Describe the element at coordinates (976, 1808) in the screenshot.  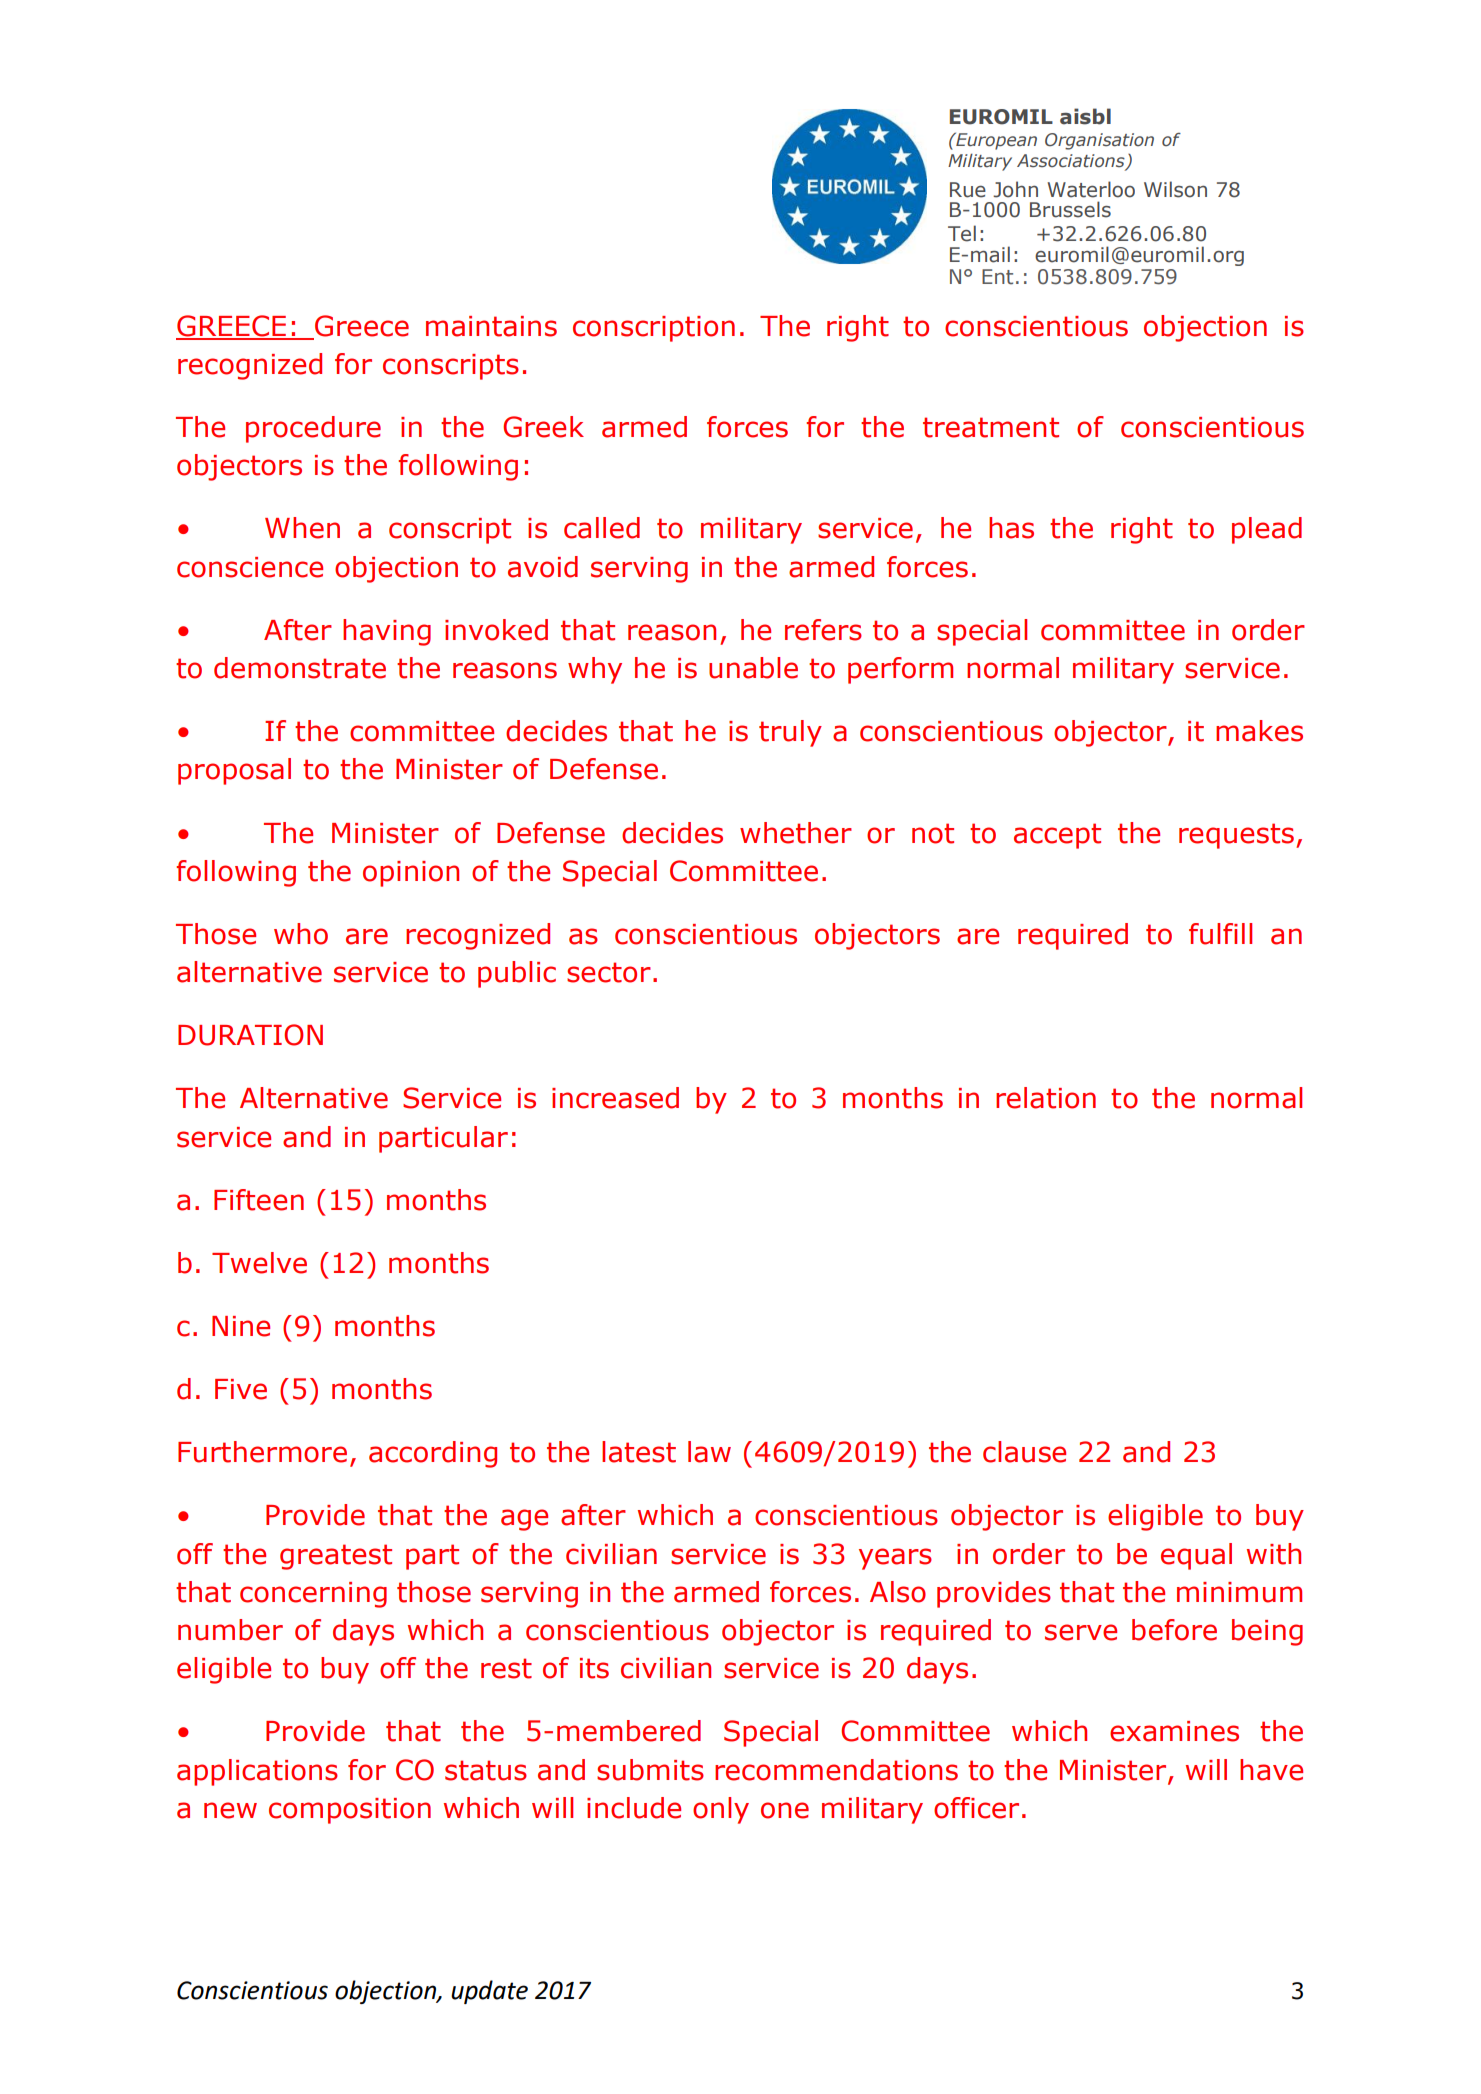
I see `officer` at that location.
